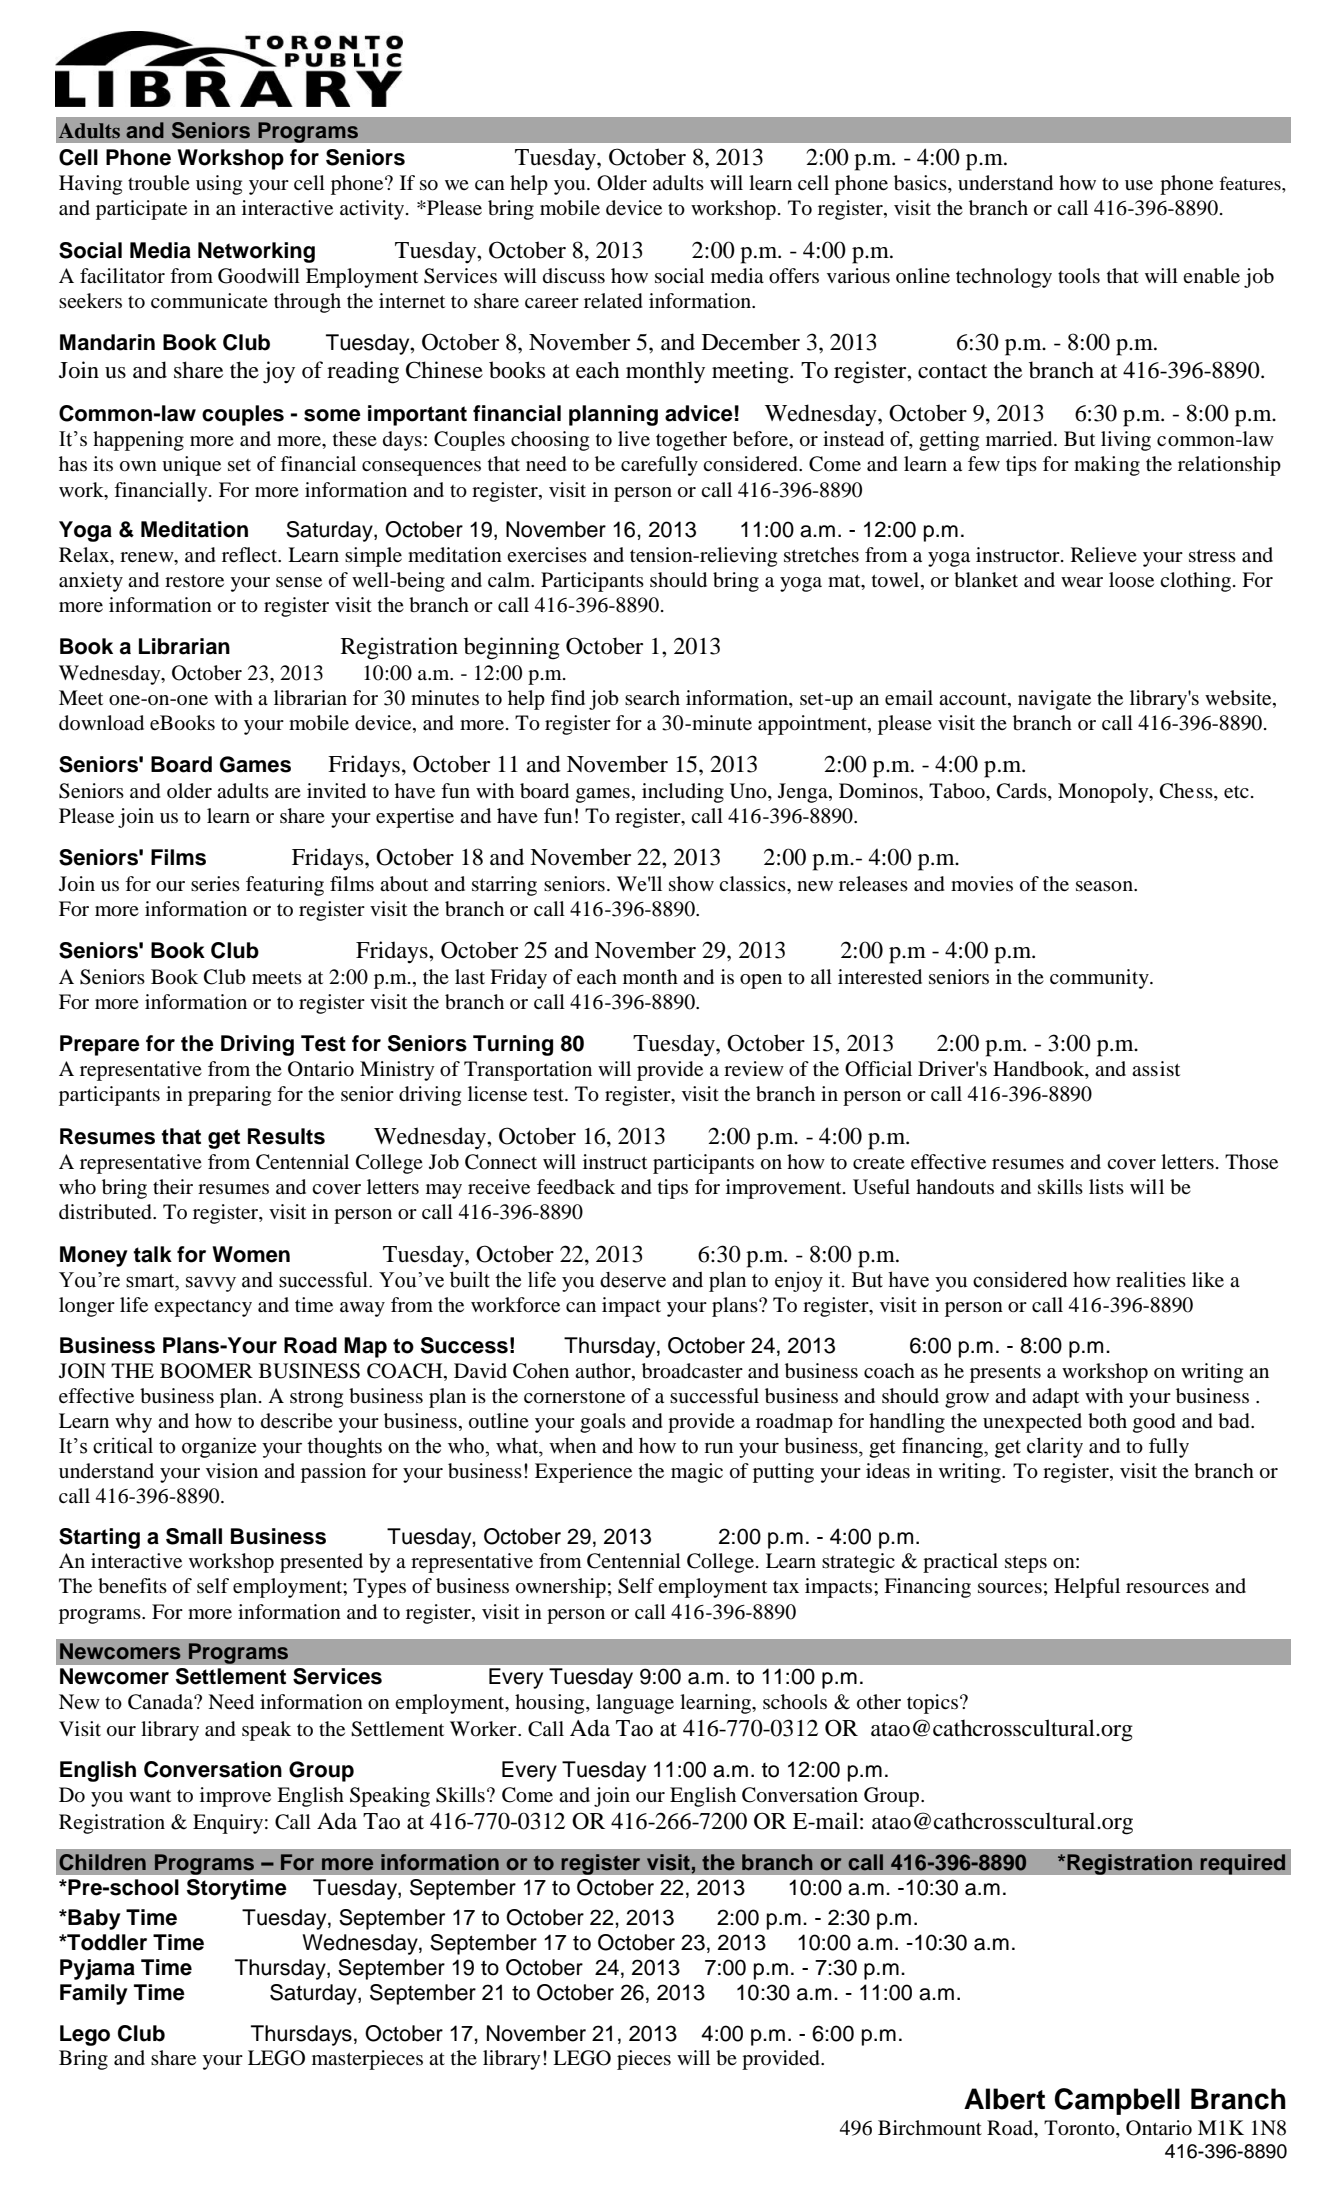 Image resolution: width=1336 pixels, height=2200 pixels. What do you see at coordinates (613, 301) in the image?
I see `related` at bounding box center [613, 301].
